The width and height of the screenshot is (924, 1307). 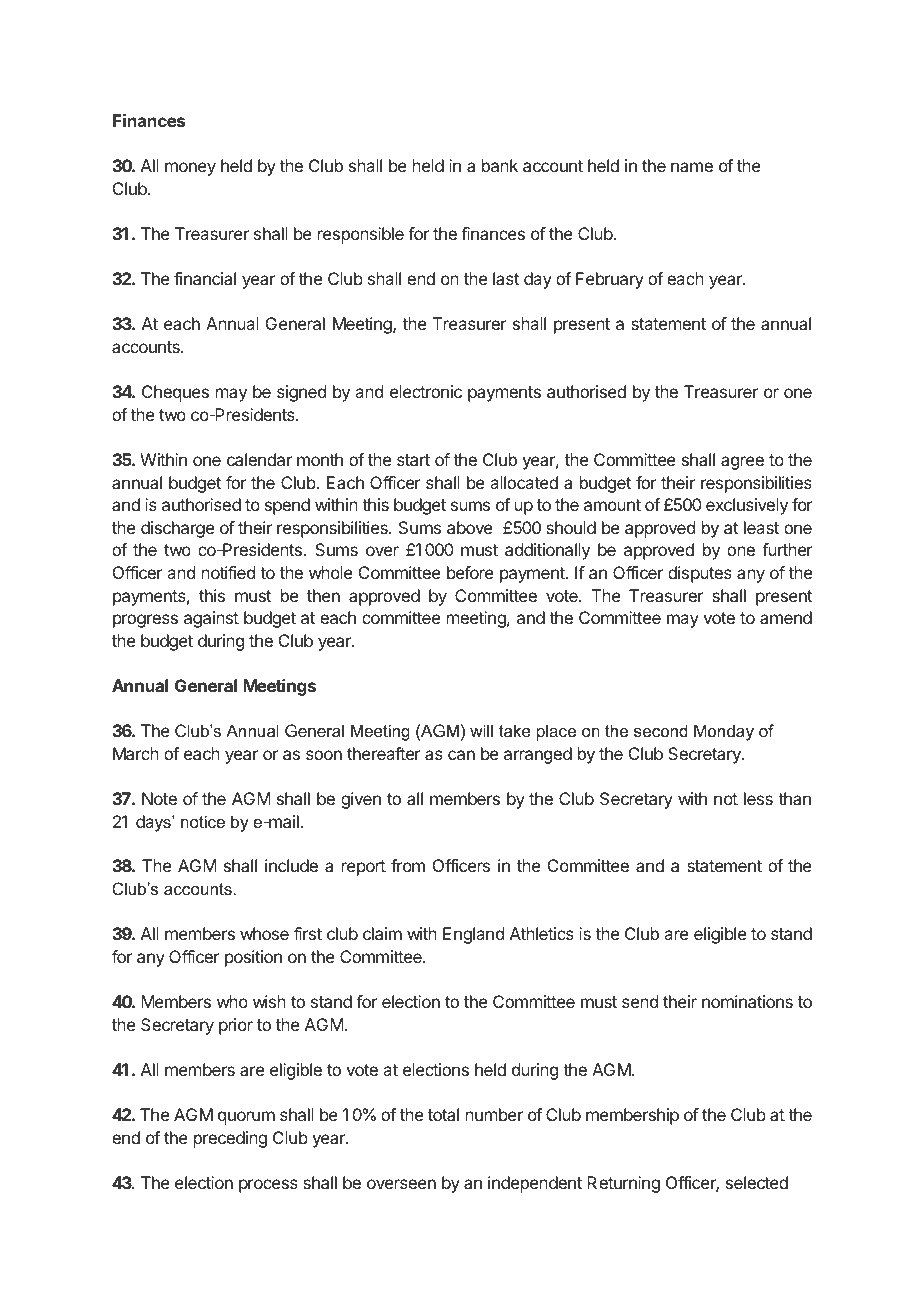 What do you see at coordinates (742, 463) in the screenshot?
I see `agree` at bounding box center [742, 463].
